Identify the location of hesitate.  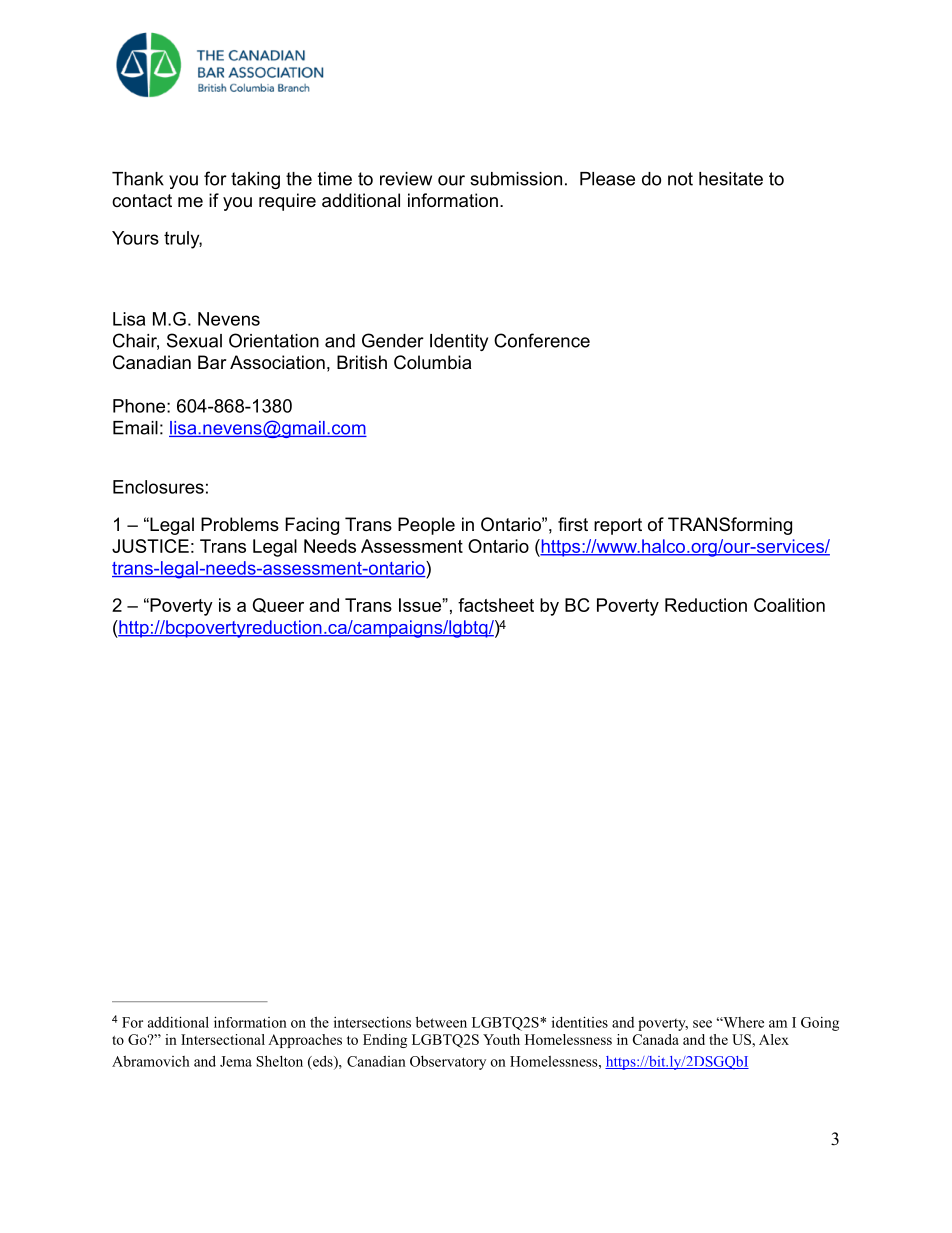
(731, 179).
